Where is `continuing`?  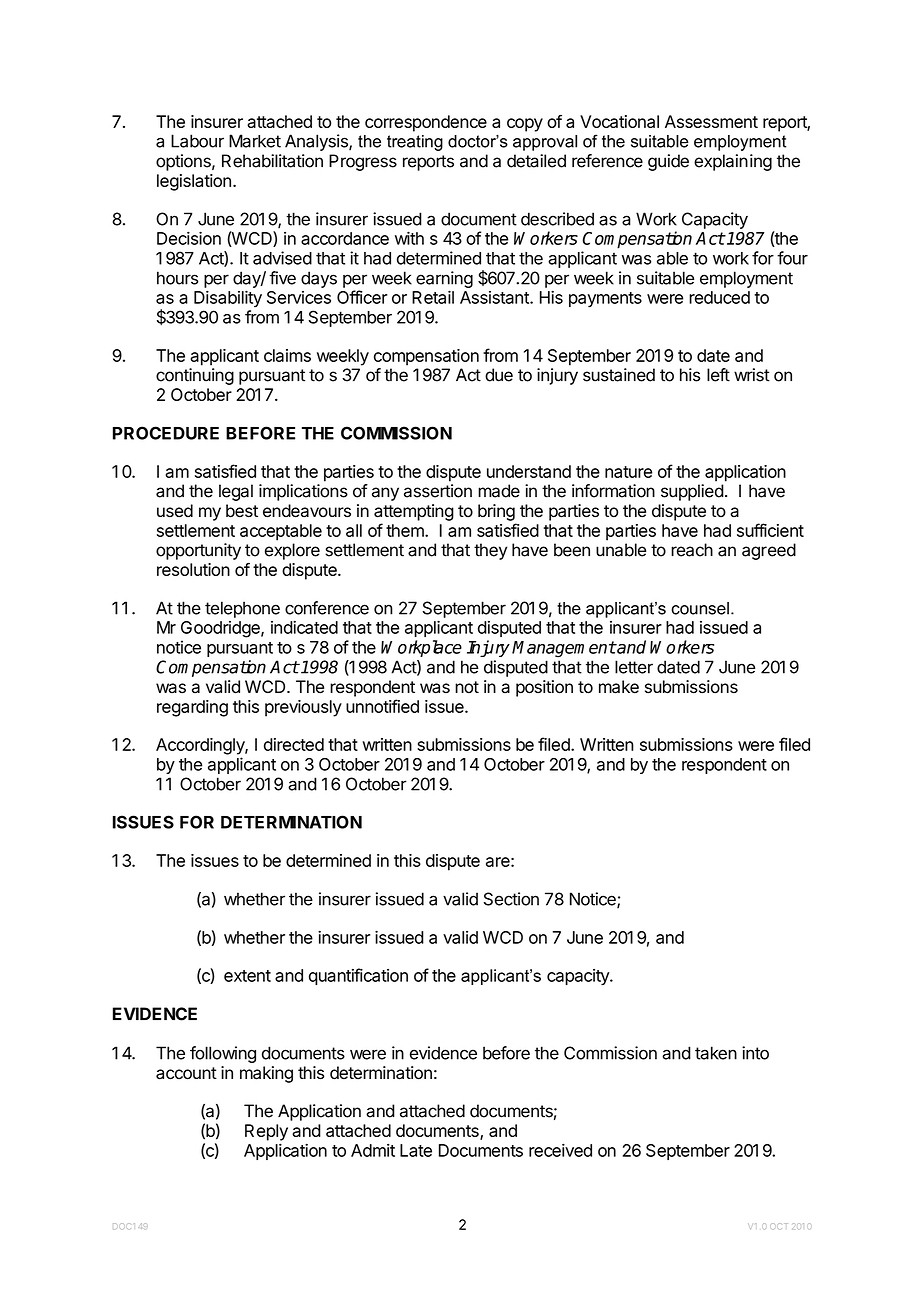 continuing is located at coordinates (195, 376).
